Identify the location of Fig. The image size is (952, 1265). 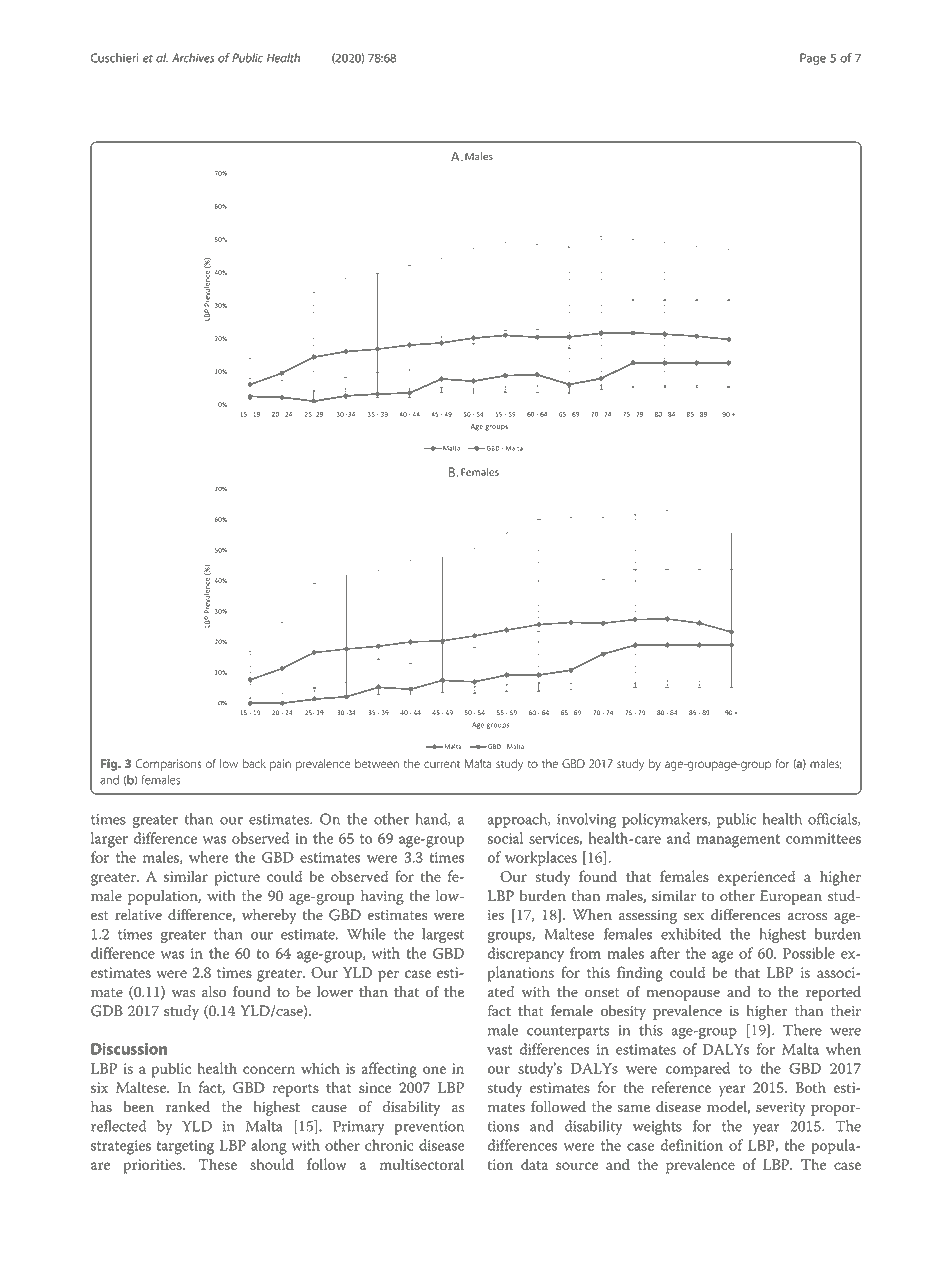
(110, 765).
